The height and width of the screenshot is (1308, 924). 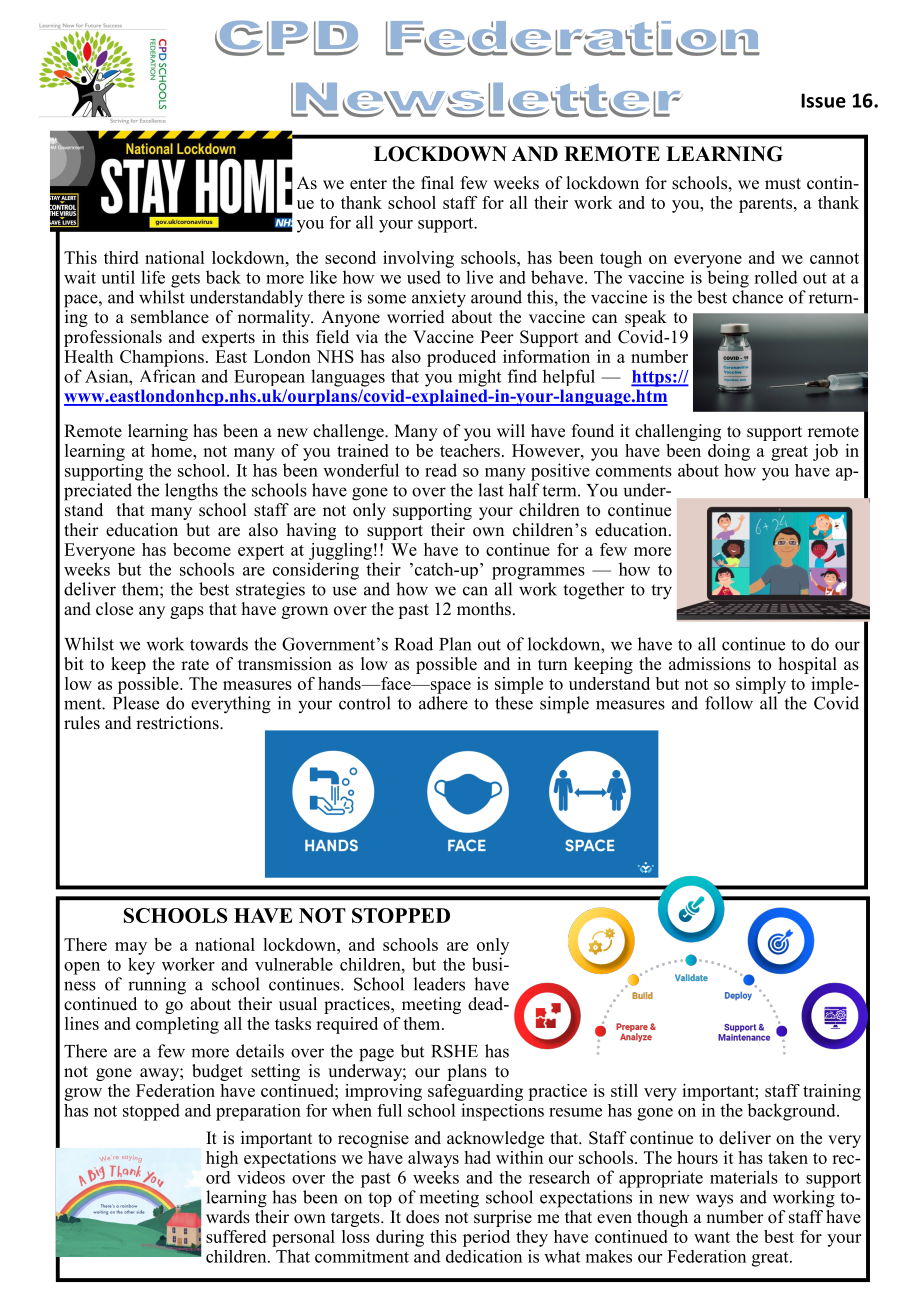 I want to click on suffered, so click(x=236, y=1236).
